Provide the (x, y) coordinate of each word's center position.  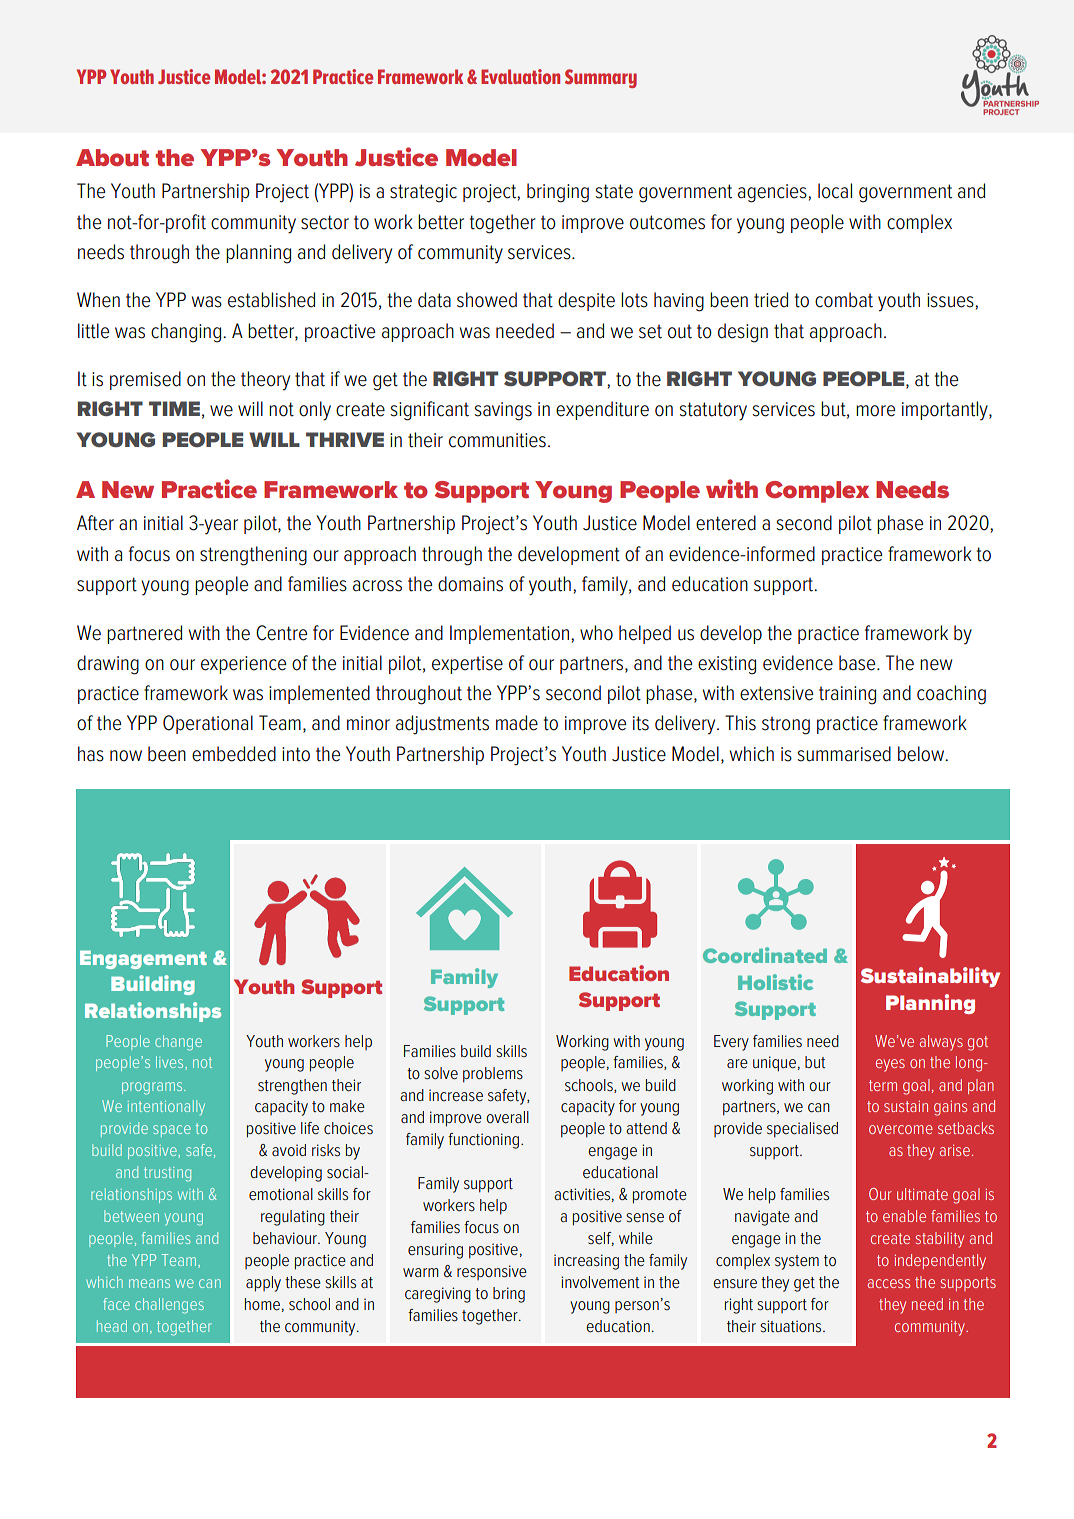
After (95, 523)
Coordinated (765, 955)
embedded (234, 754)
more (875, 411)
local (835, 191)
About (112, 157)
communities (497, 440)
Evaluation (520, 76)
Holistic (775, 982)
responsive (492, 1272)
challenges (169, 1306)
